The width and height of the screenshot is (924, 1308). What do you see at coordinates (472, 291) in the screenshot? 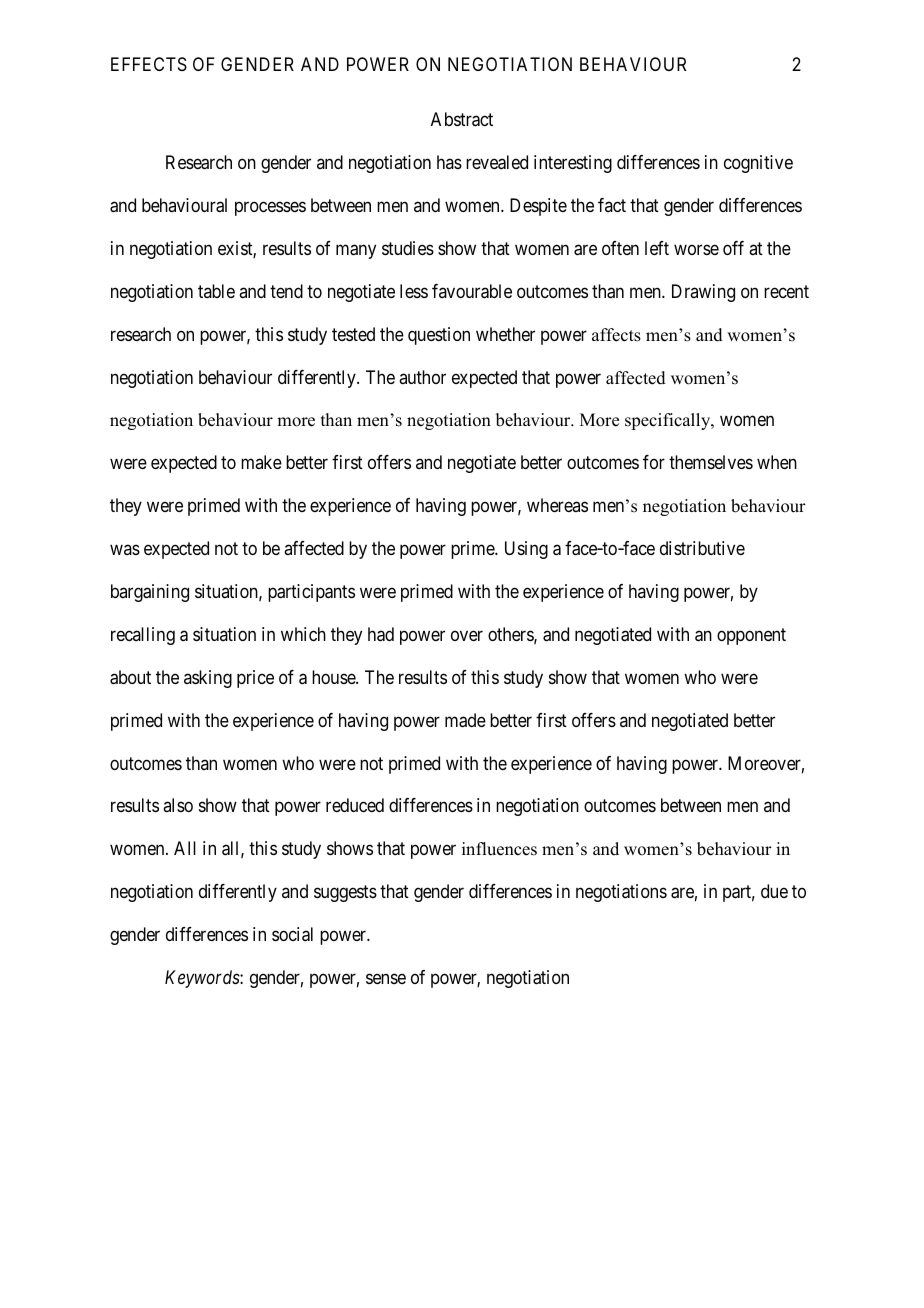
I see `favourable` at bounding box center [472, 291].
